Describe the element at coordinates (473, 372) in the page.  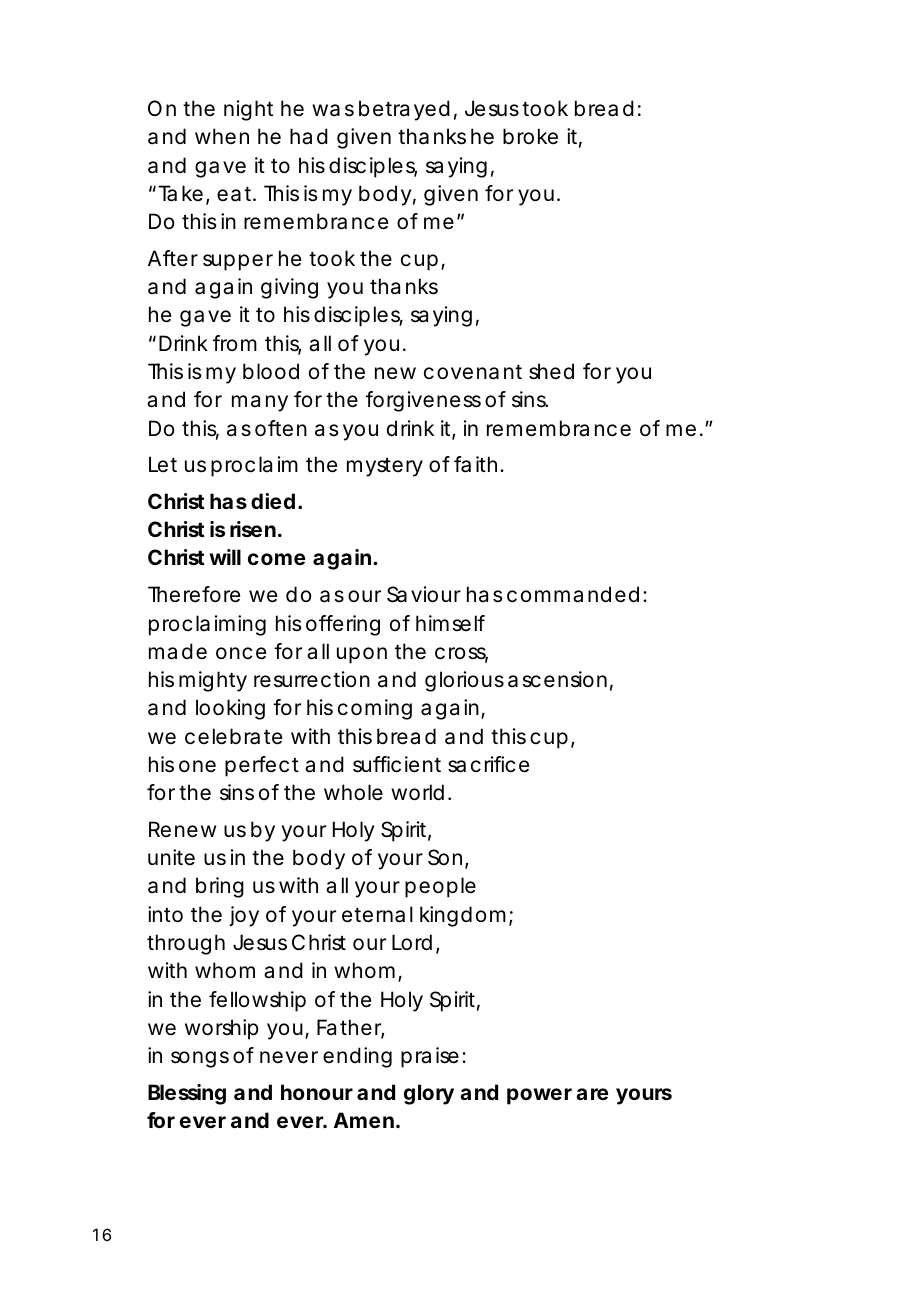
I see `covenant` at that location.
